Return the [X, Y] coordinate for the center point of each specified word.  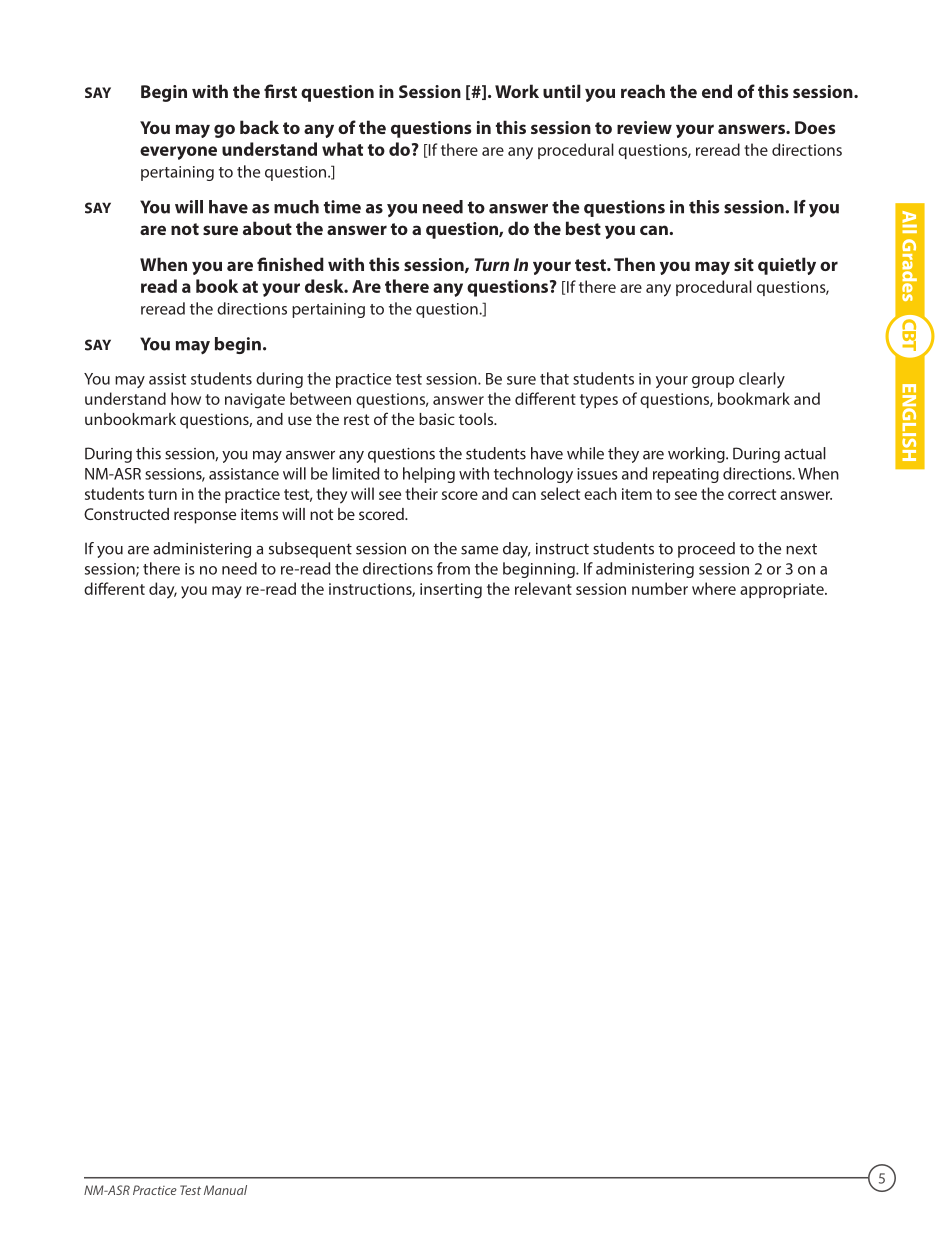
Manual [225, 1190]
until [562, 91]
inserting [451, 591]
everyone [178, 153]
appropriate [783, 590]
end [717, 91]
